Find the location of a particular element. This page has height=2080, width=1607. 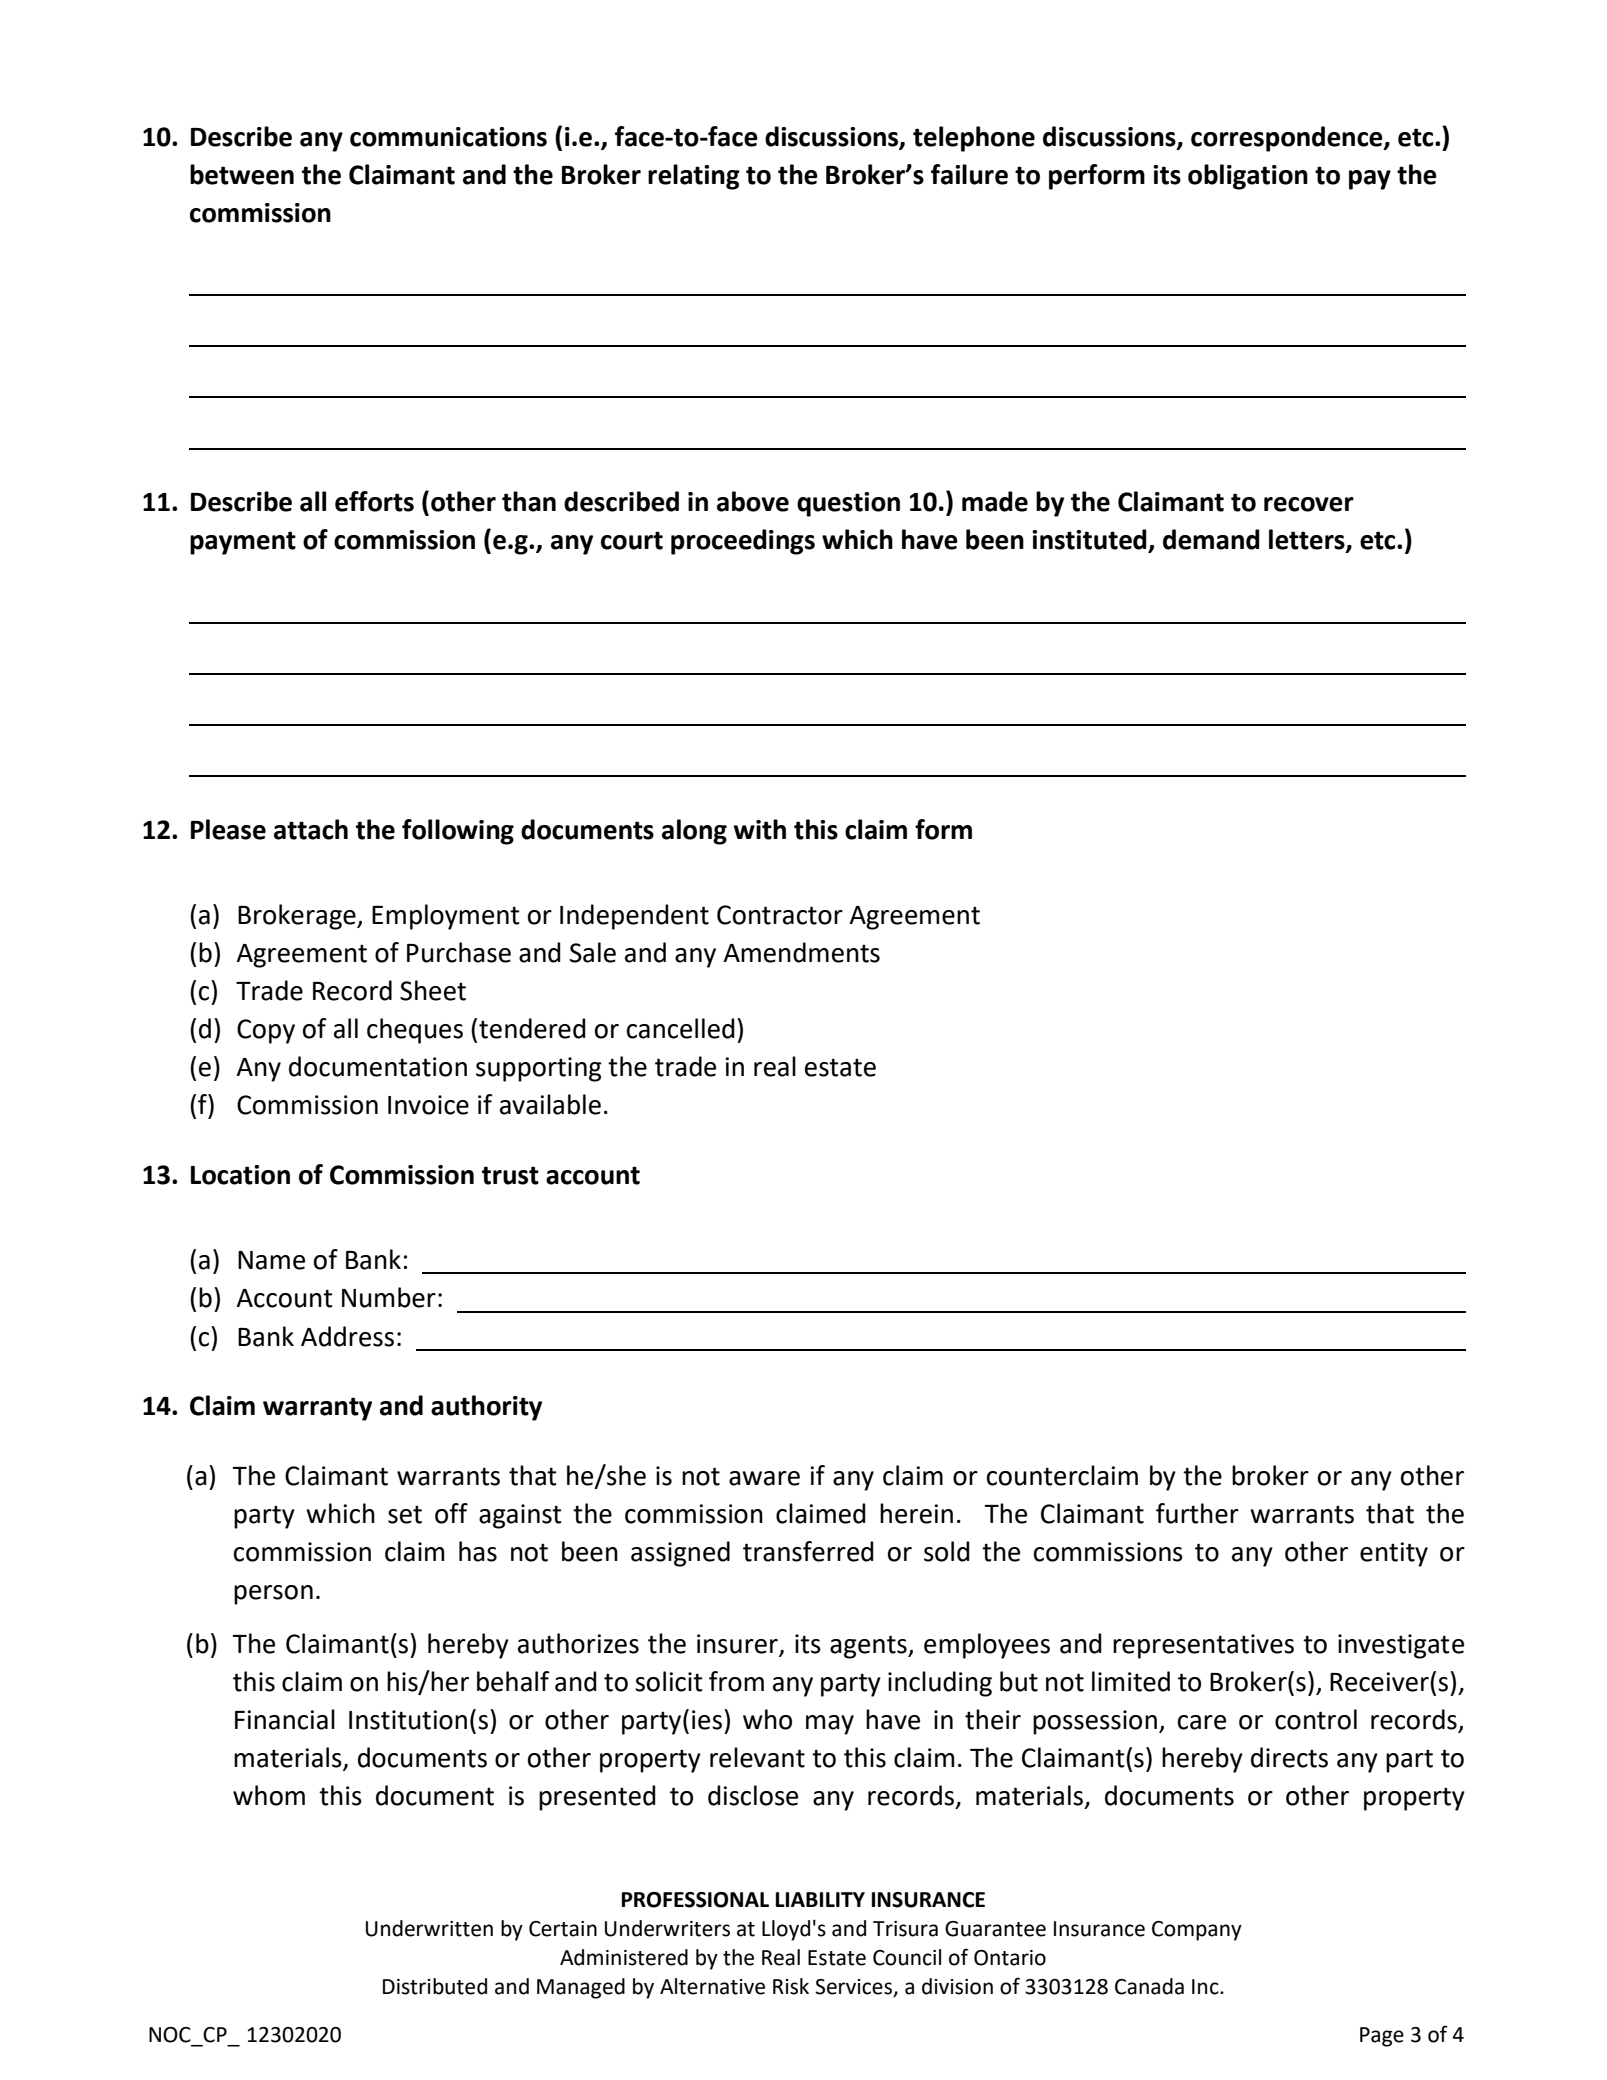

letters is located at coordinates (1308, 540).
